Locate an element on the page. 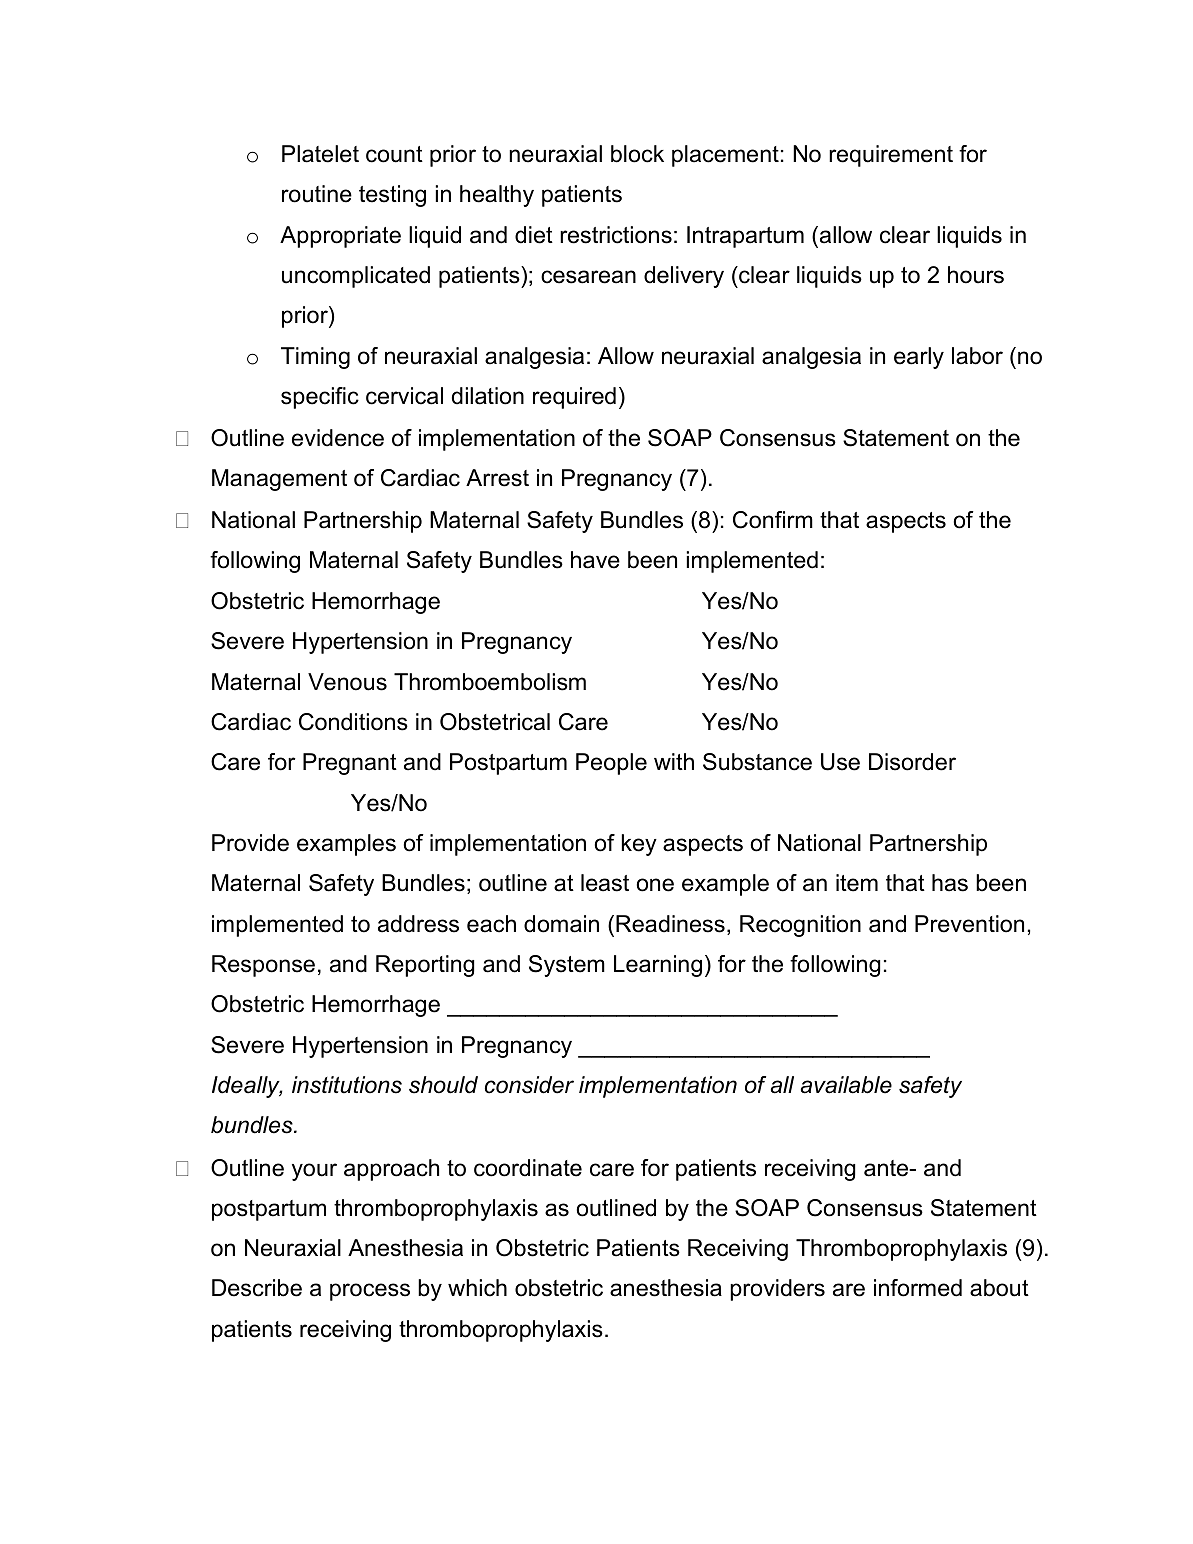 Image resolution: width=1193 pixels, height=1544 pixels. Conditions is located at coordinates (353, 722).
